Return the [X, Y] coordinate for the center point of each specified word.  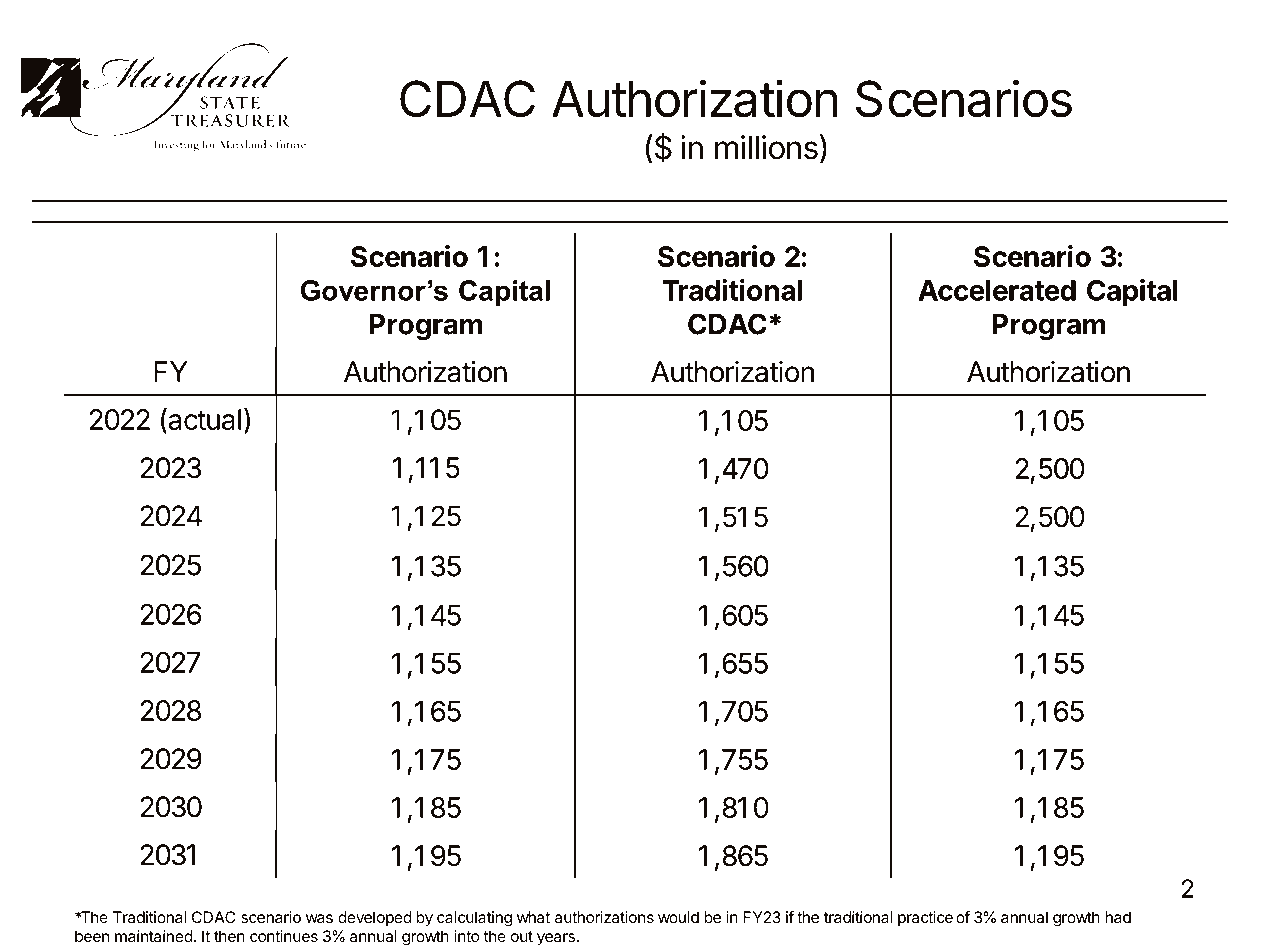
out [522, 936]
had [1118, 917]
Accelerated [997, 290]
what [533, 917]
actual [203, 420]
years [556, 939]
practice [925, 918]
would [678, 917]
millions [766, 147]
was [319, 918]
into [467, 936]
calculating [474, 919]
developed [375, 918]
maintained [154, 936]
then [229, 936]
